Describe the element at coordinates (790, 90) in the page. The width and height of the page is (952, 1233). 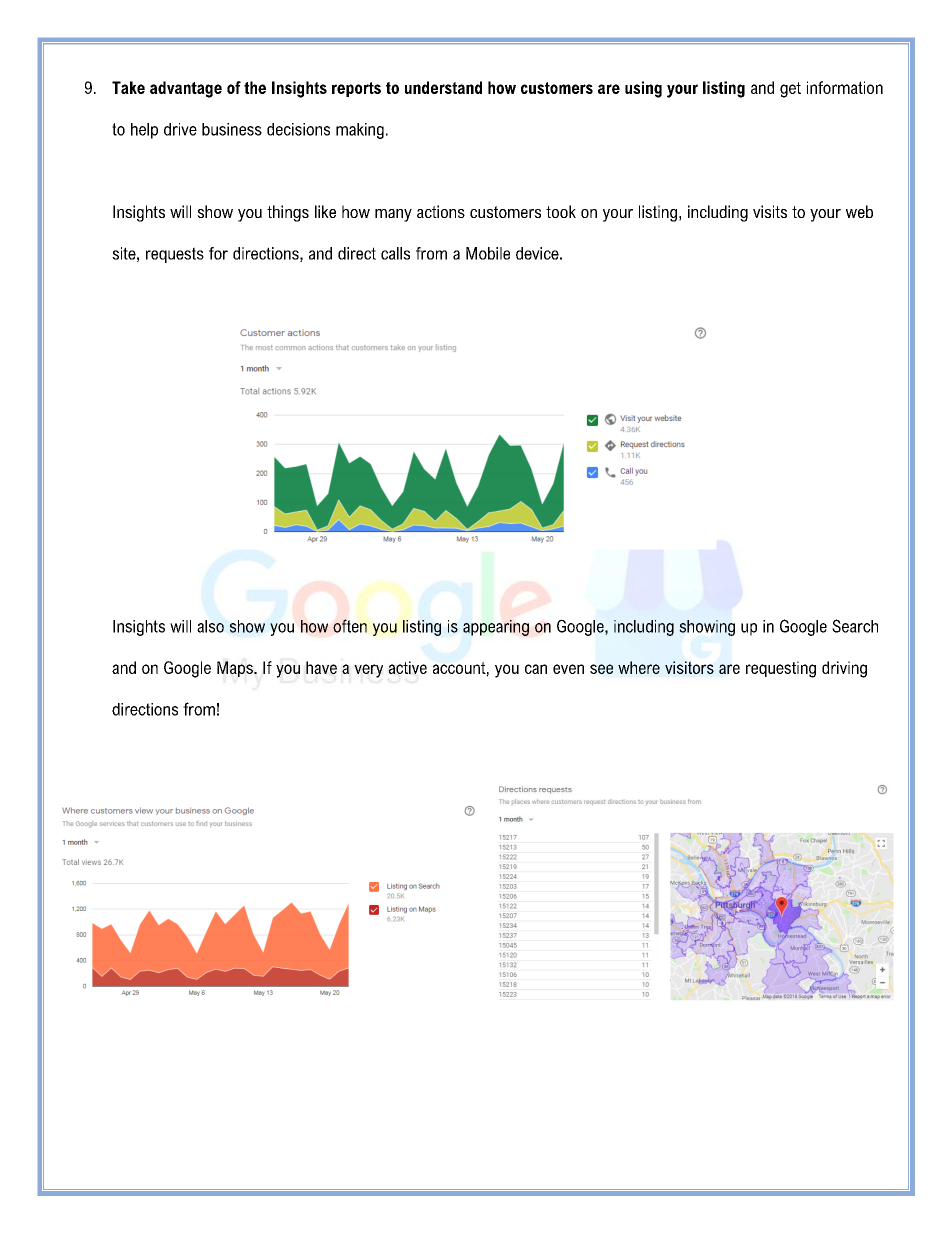
I see `get` at that location.
